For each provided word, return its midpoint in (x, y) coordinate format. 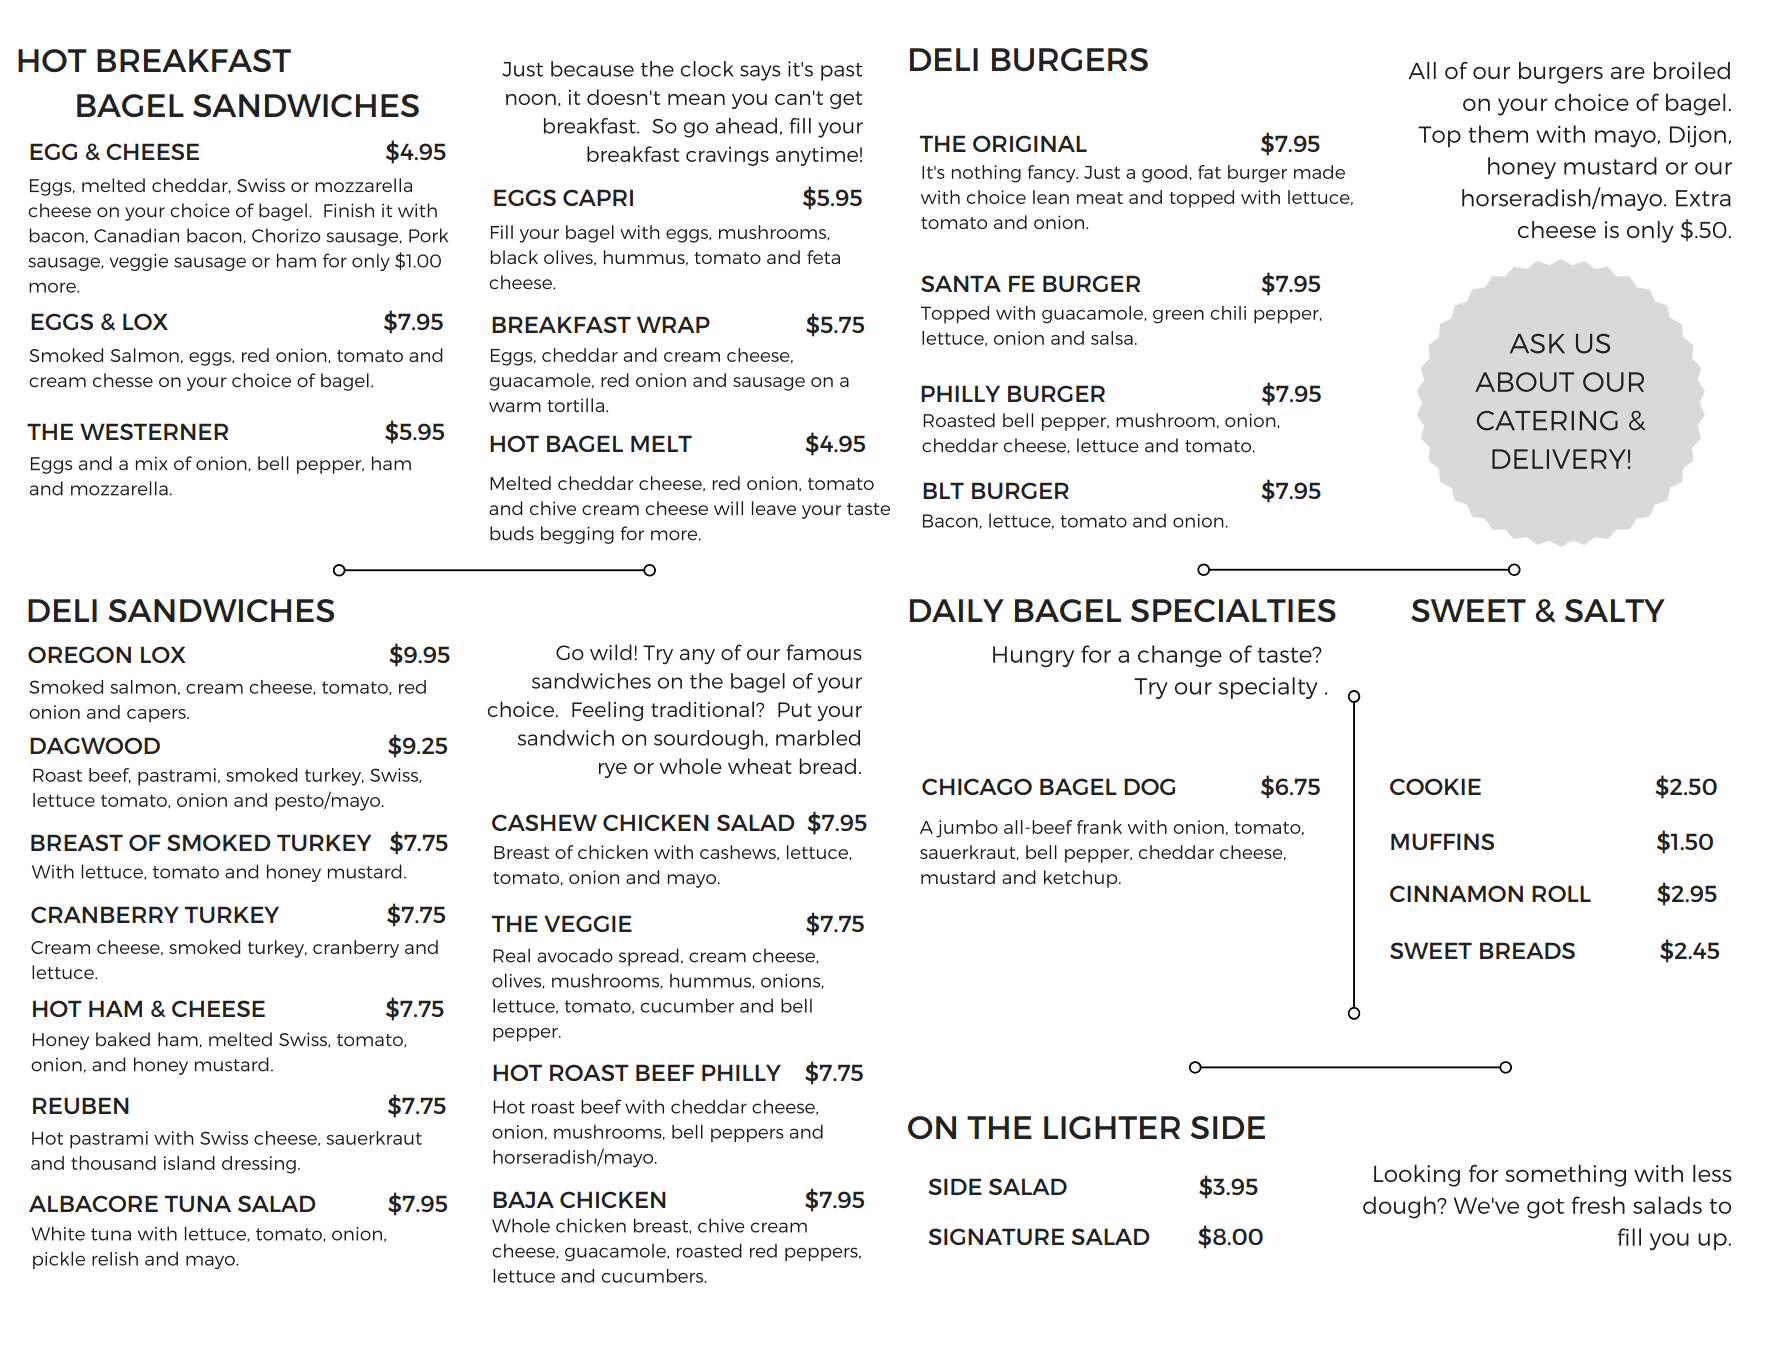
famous (824, 652)
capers (157, 716)
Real (511, 955)
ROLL (1561, 893)
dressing (259, 1165)
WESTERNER (154, 431)
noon (531, 99)
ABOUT (1524, 382)
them (1498, 134)
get (846, 100)
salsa (1112, 338)
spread (649, 957)
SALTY (1615, 610)
